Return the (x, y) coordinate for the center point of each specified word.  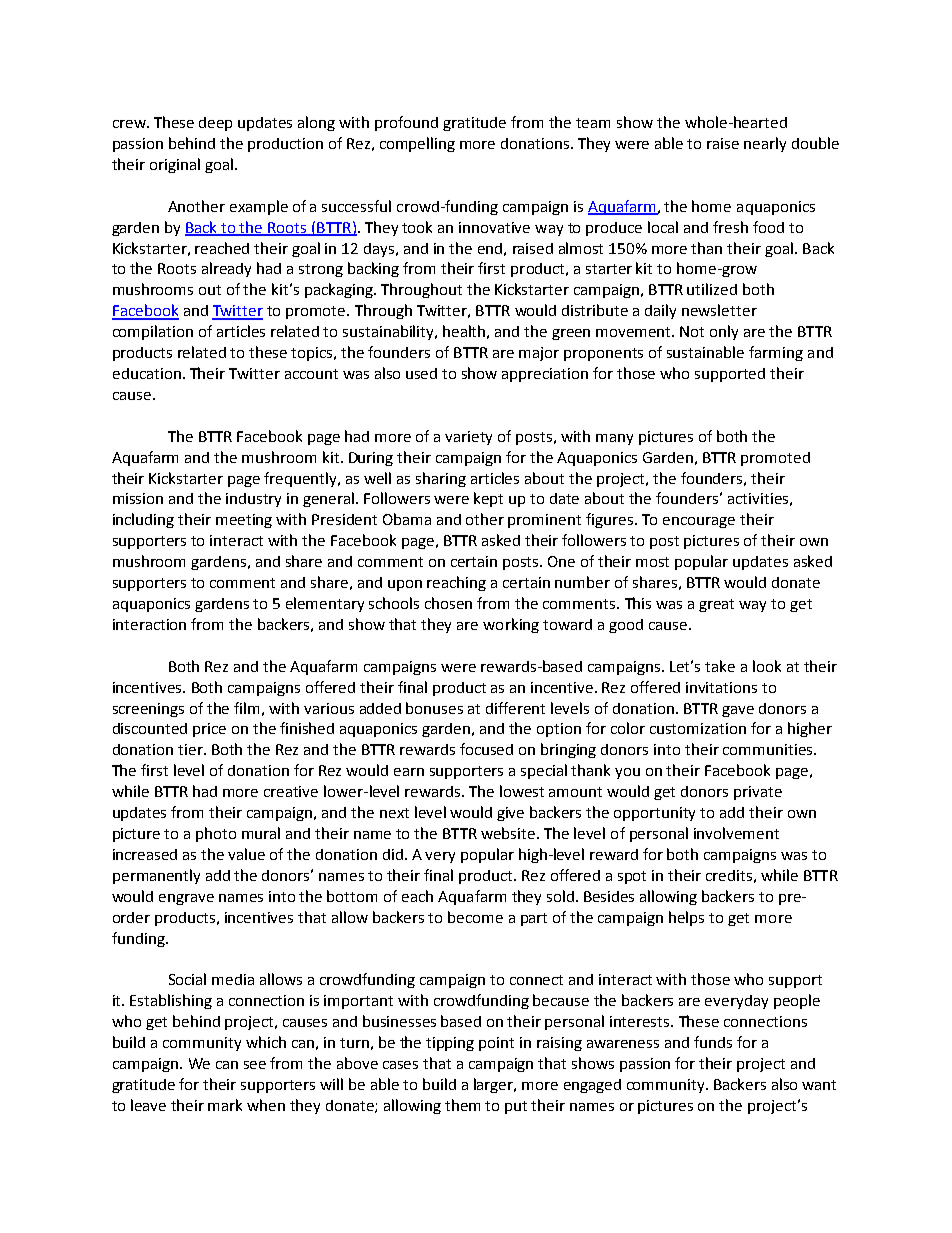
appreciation (545, 375)
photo (216, 834)
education (147, 373)
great (716, 605)
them (462, 1105)
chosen (448, 603)
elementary (325, 604)
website (509, 833)
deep (215, 124)
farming (776, 353)
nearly (765, 144)
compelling (417, 144)
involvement (736, 833)
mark (225, 1105)
